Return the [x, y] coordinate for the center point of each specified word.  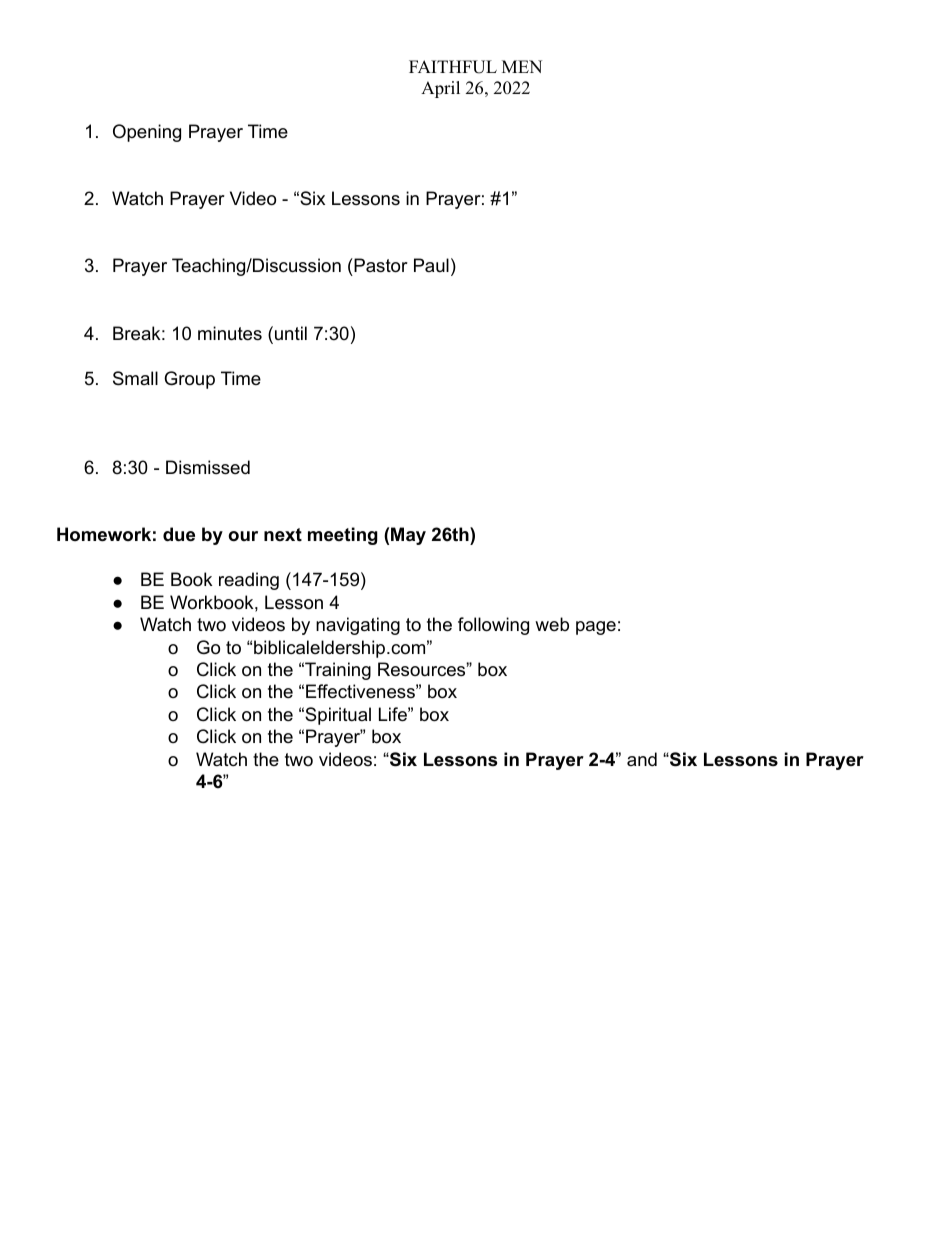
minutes [230, 333]
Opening [147, 133]
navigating [358, 626]
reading [249, 581]
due [179, 534]
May [408, 536]
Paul [431, 265]
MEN [522, 66]
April [440, 89]
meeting [343, 536]
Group [189, 380]
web [552, 624]
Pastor [380, 267]
